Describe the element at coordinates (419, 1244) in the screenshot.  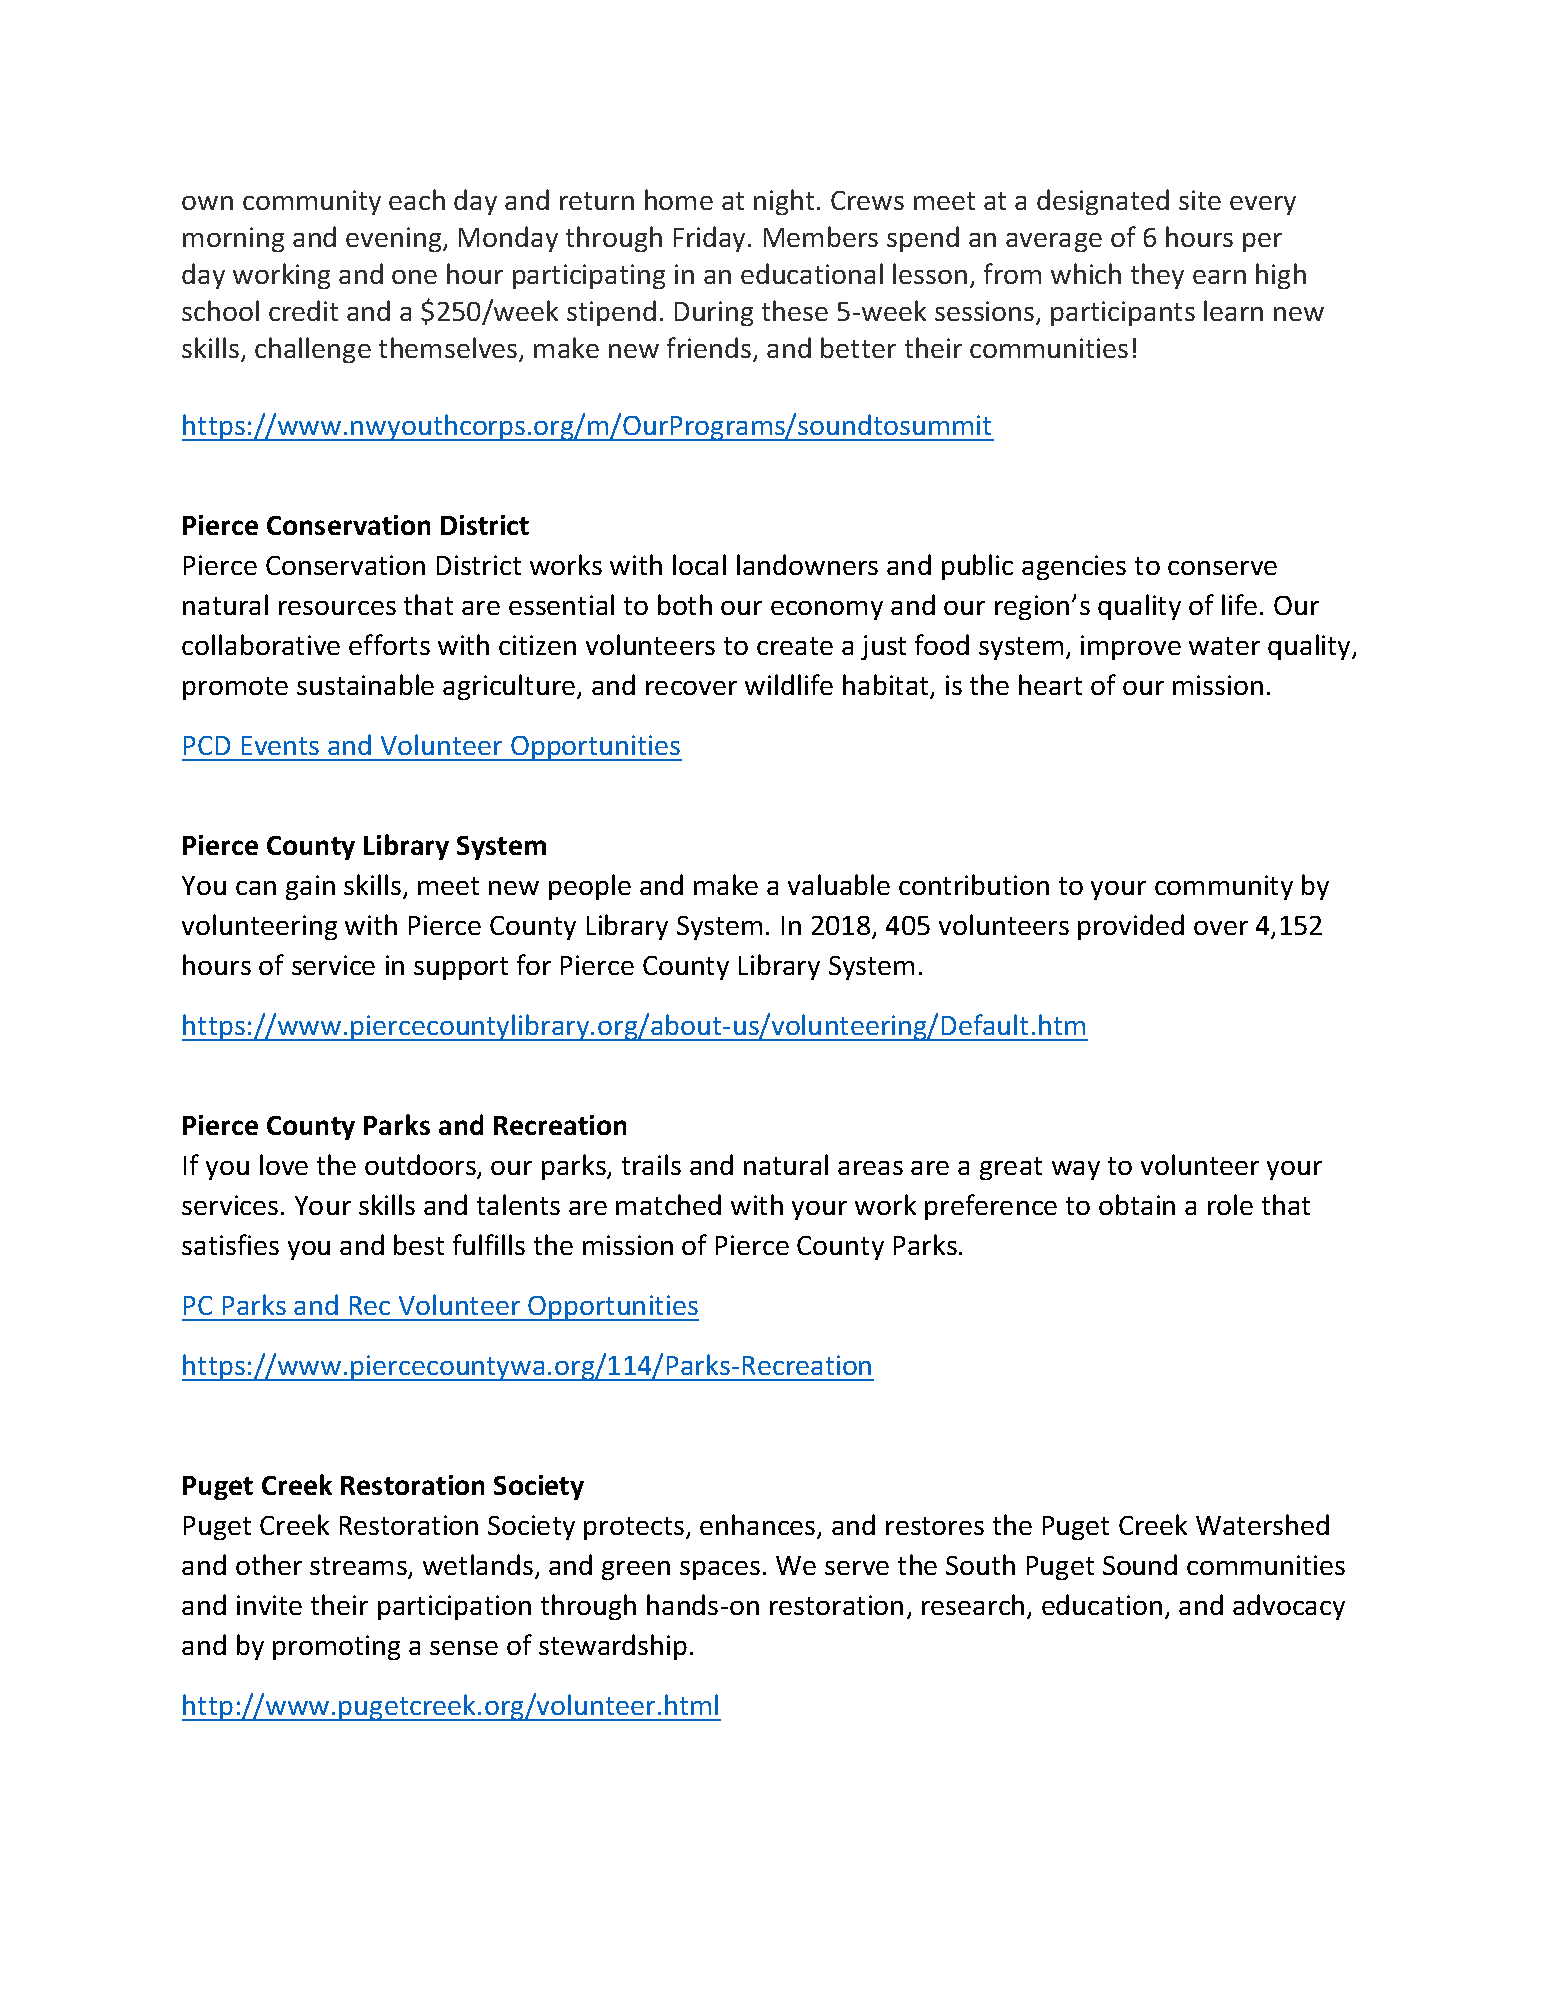
I see `best` at that location.
